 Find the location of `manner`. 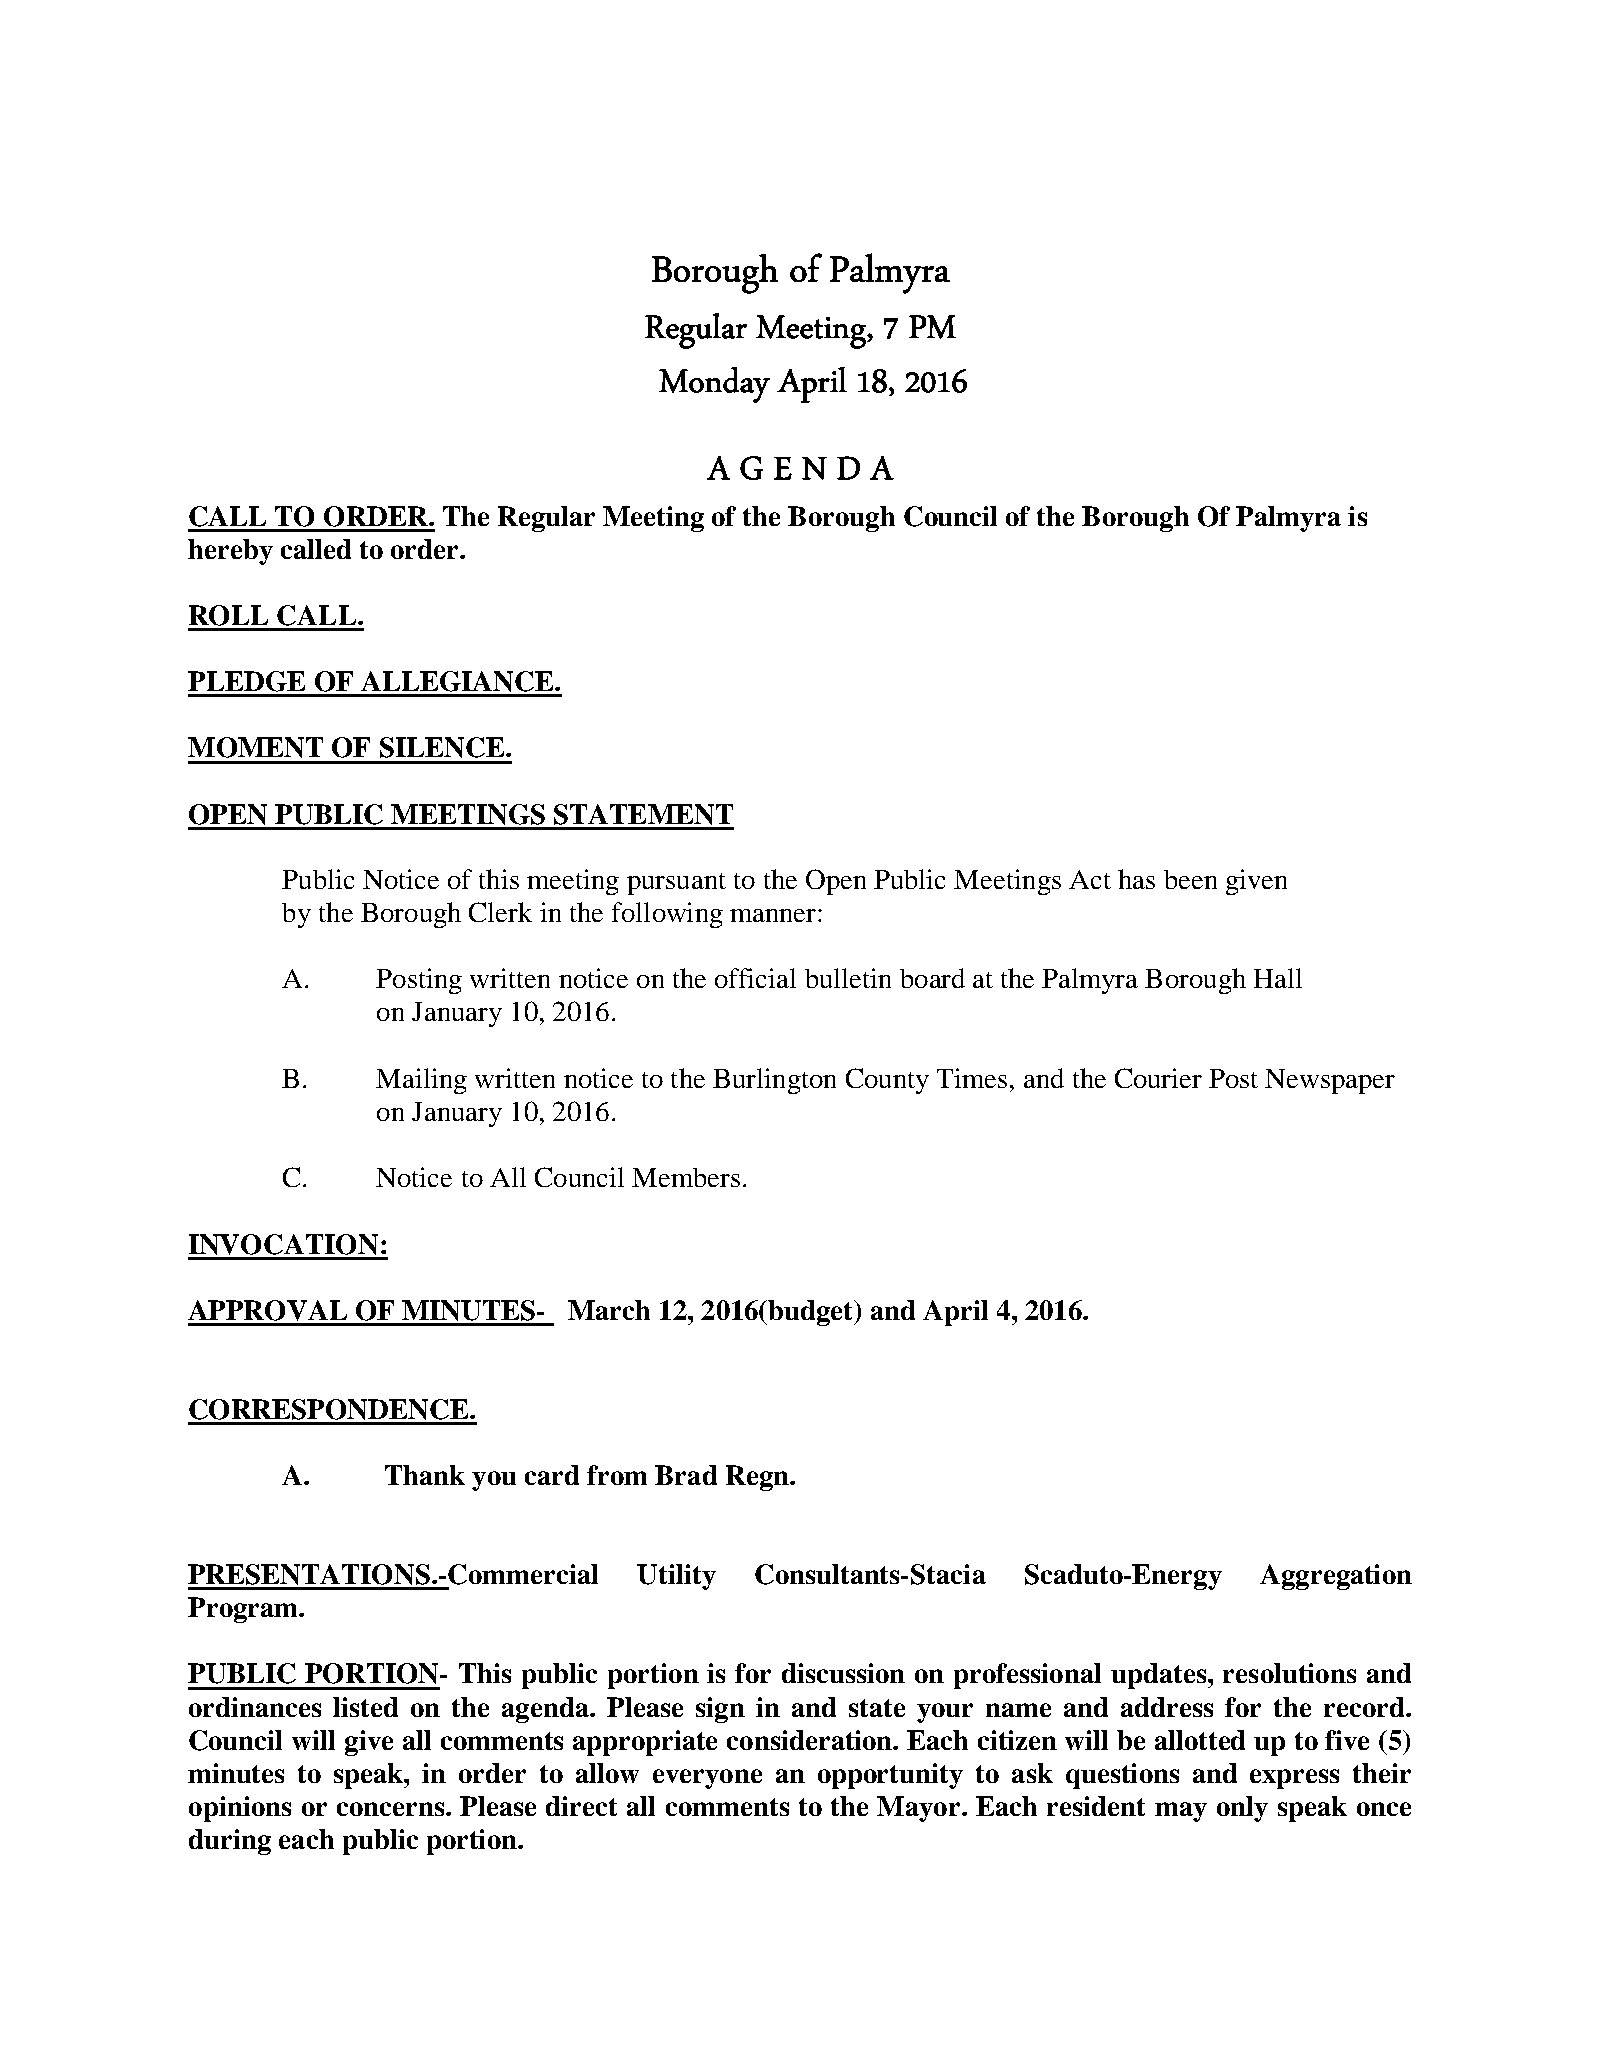

manner is located at coordinates (774, 915).
